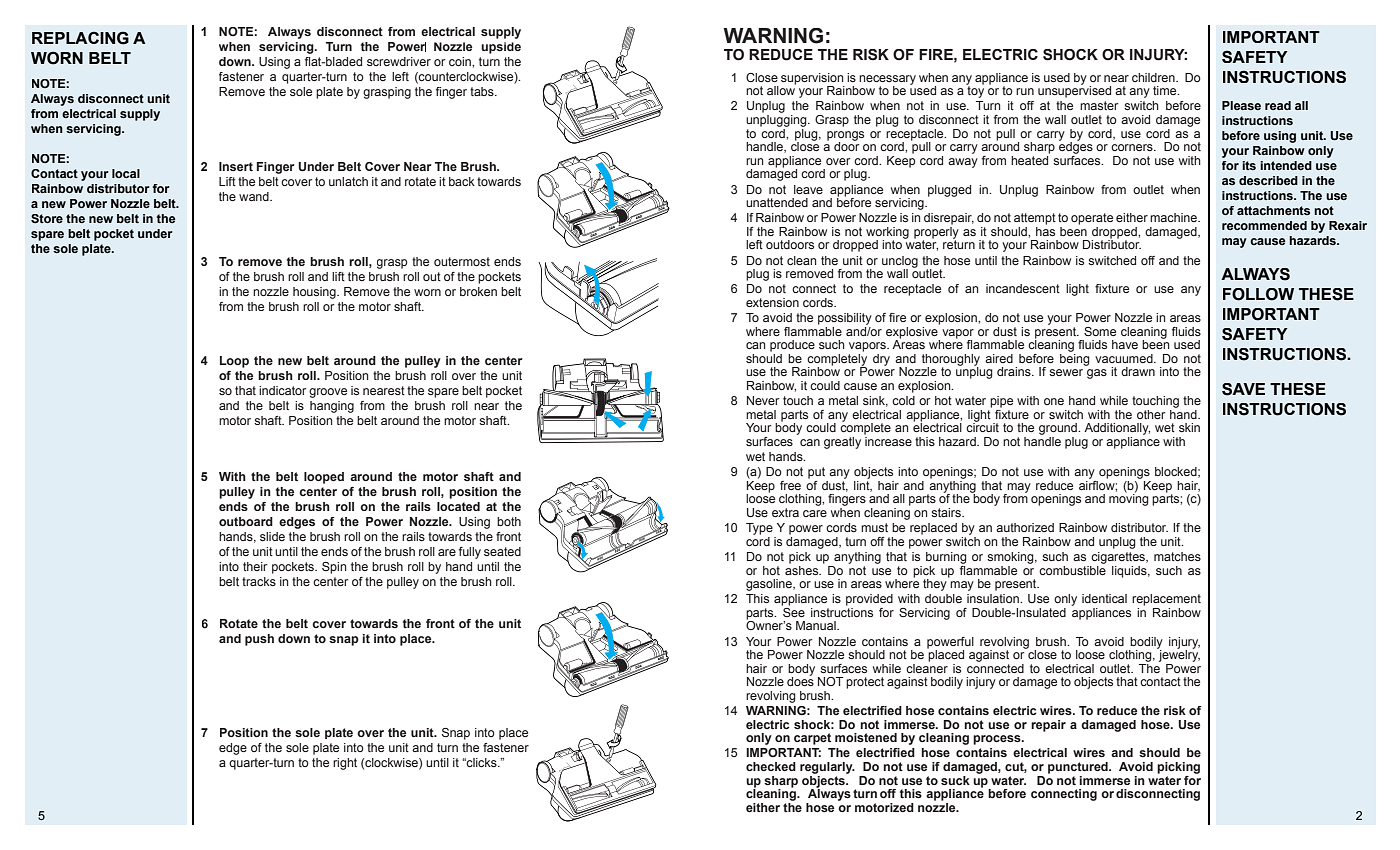  What do you see at coordinates (763, 400) in the page?
I see `Never` at bounding box center [763, 400].
